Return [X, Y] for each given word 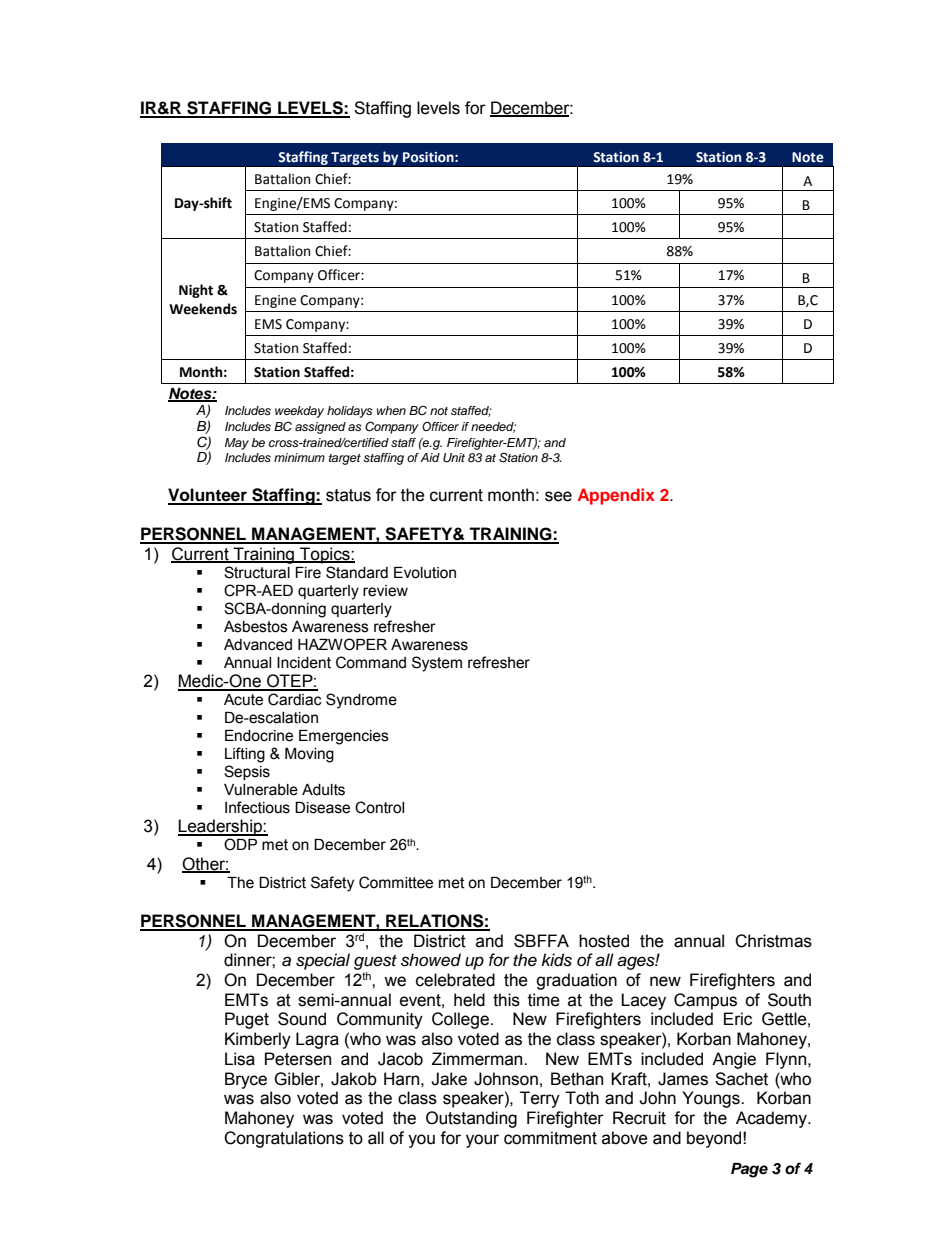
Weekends [203, 309]
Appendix [616, 496]
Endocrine [259, 736]
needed [493, 427]
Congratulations [284, 1139]
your [482, 1141]
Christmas [773, 941]
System [437, 664]
